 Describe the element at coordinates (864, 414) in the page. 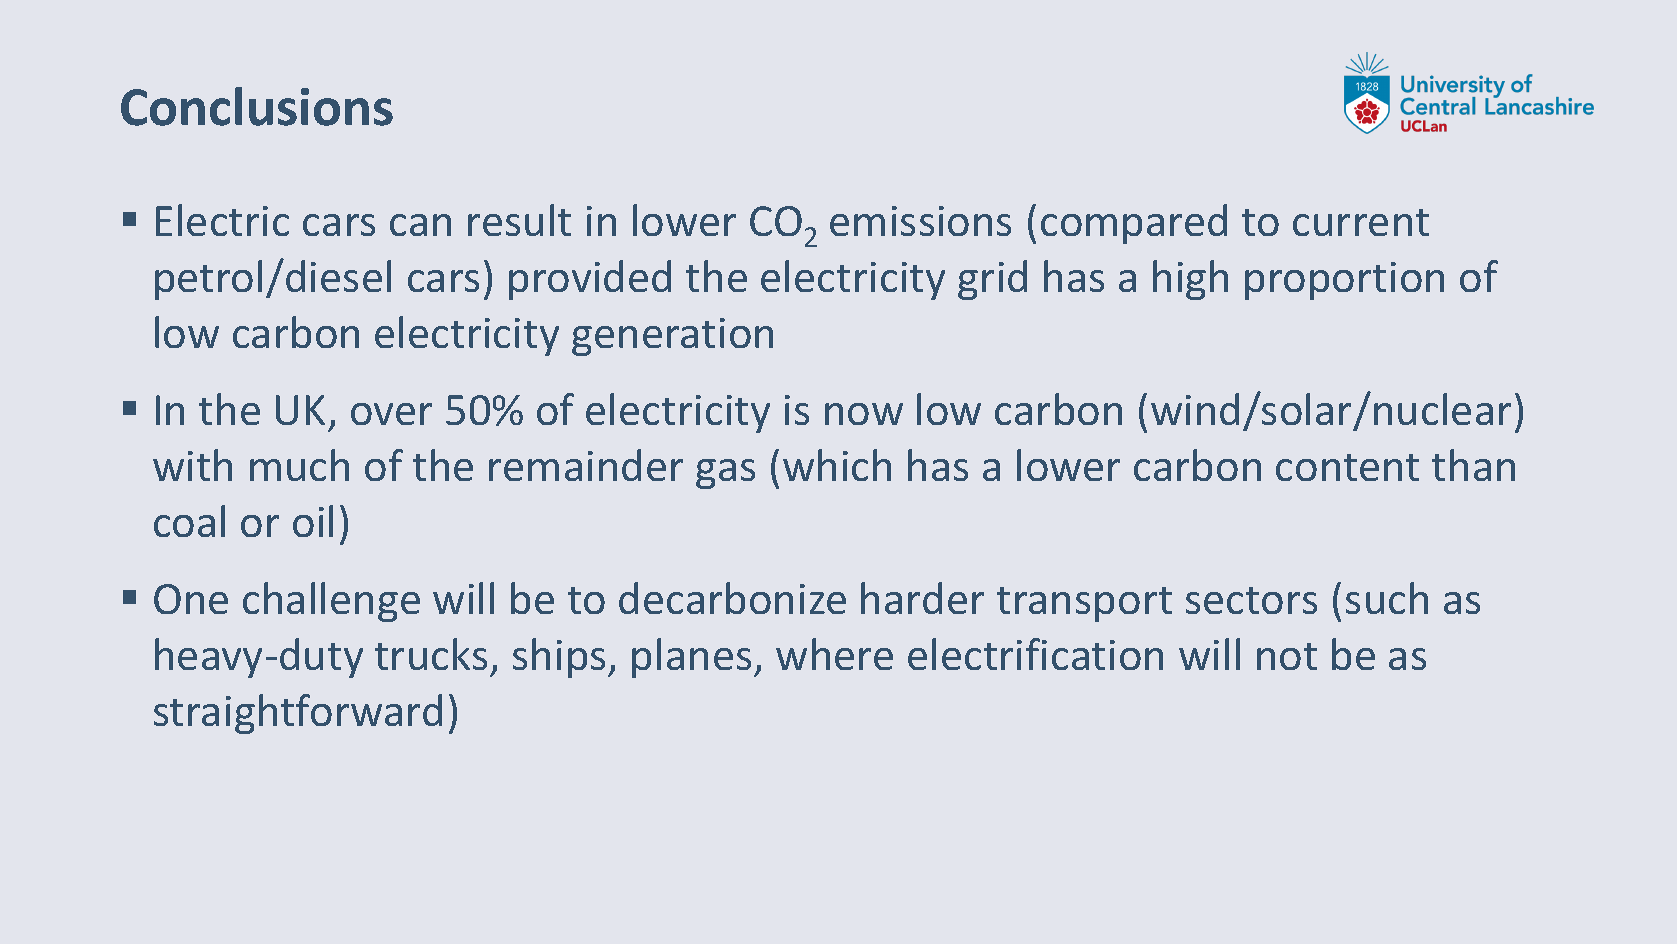

I see `now` at that location.
